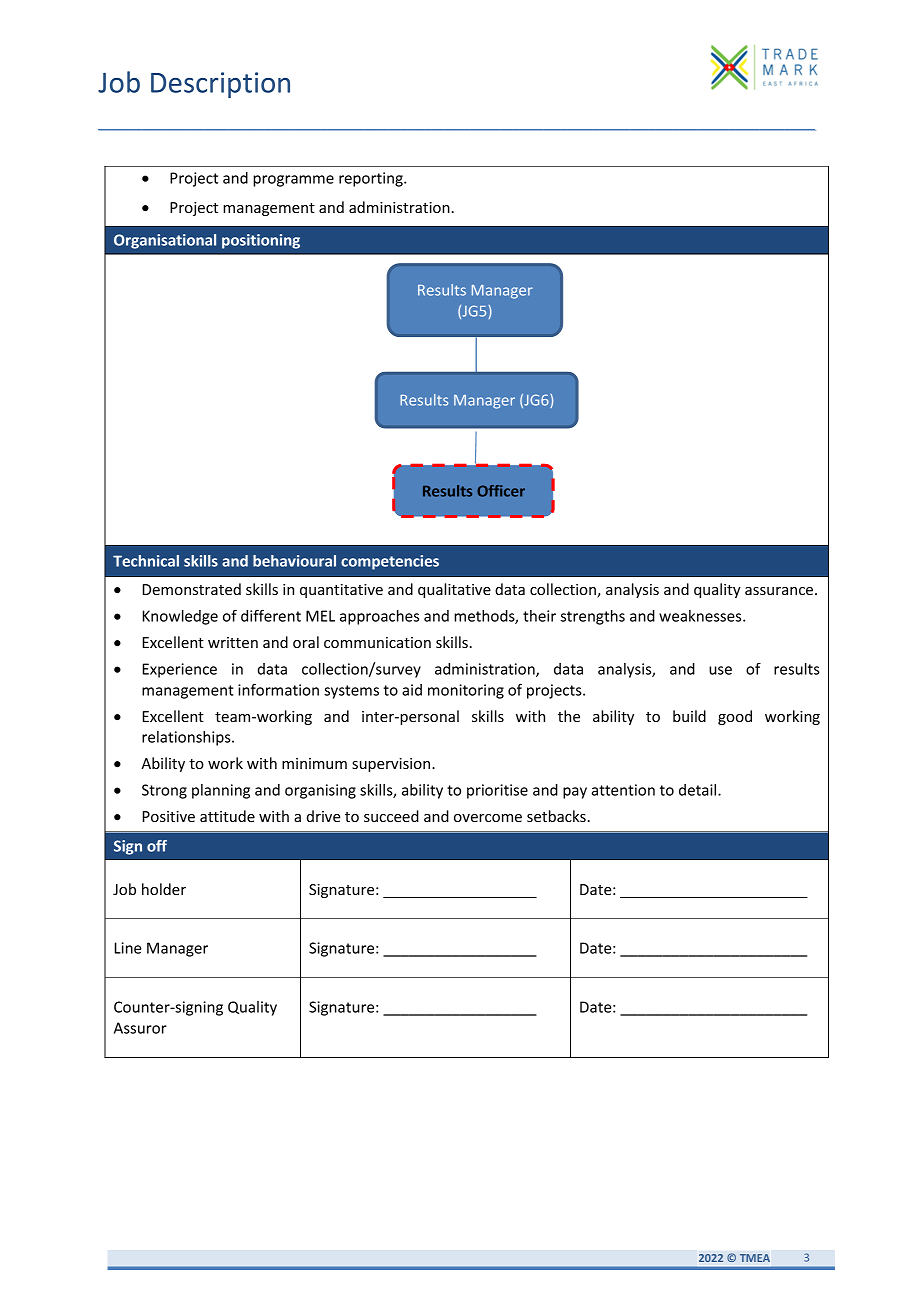 Image resolution: width=924 pixels, height=1308 pixels. I want to click on weaknesses, so click(701, 616).
